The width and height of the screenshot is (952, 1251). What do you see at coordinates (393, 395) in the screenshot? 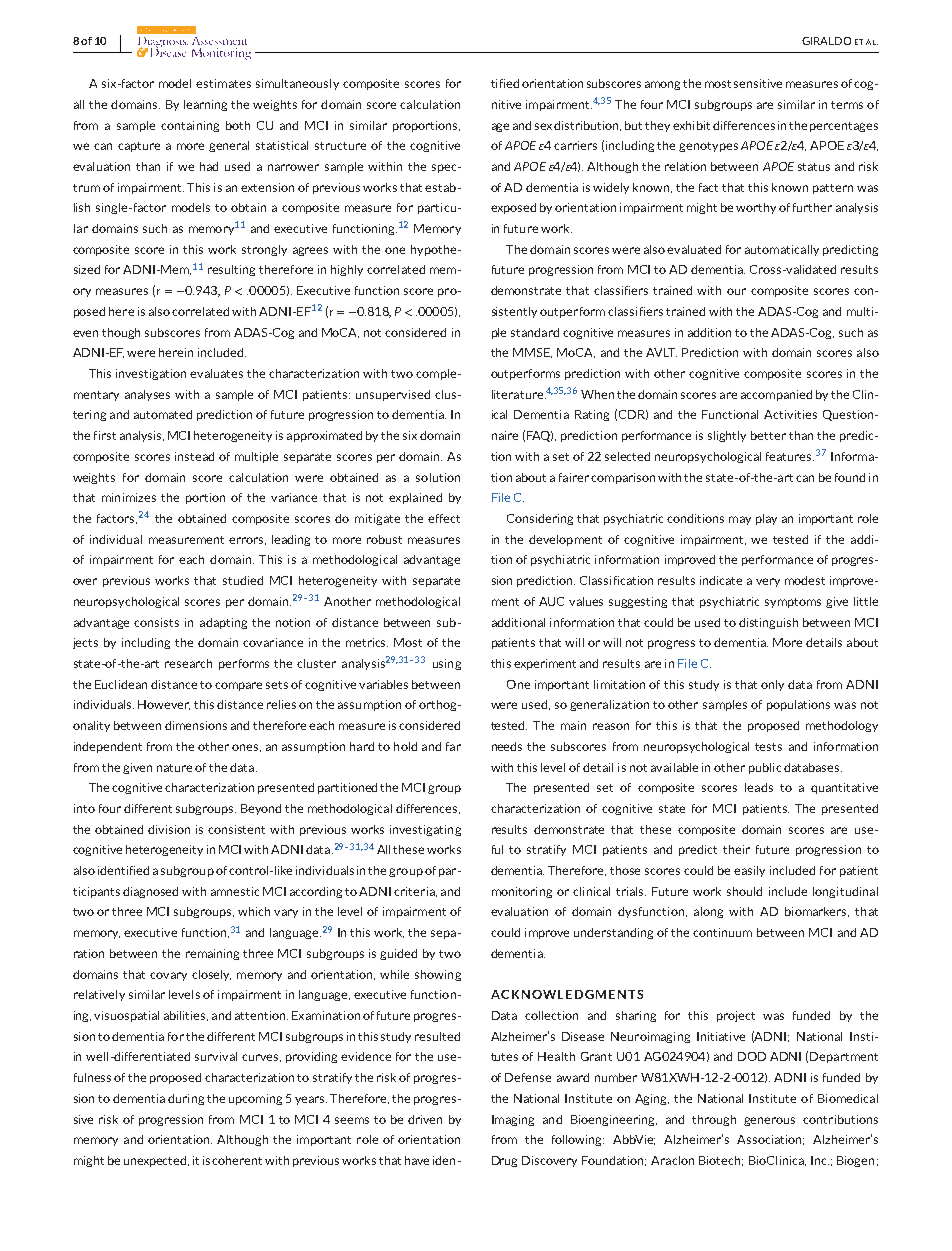
I see `unsupervised` at bounding box center [393, 395].
